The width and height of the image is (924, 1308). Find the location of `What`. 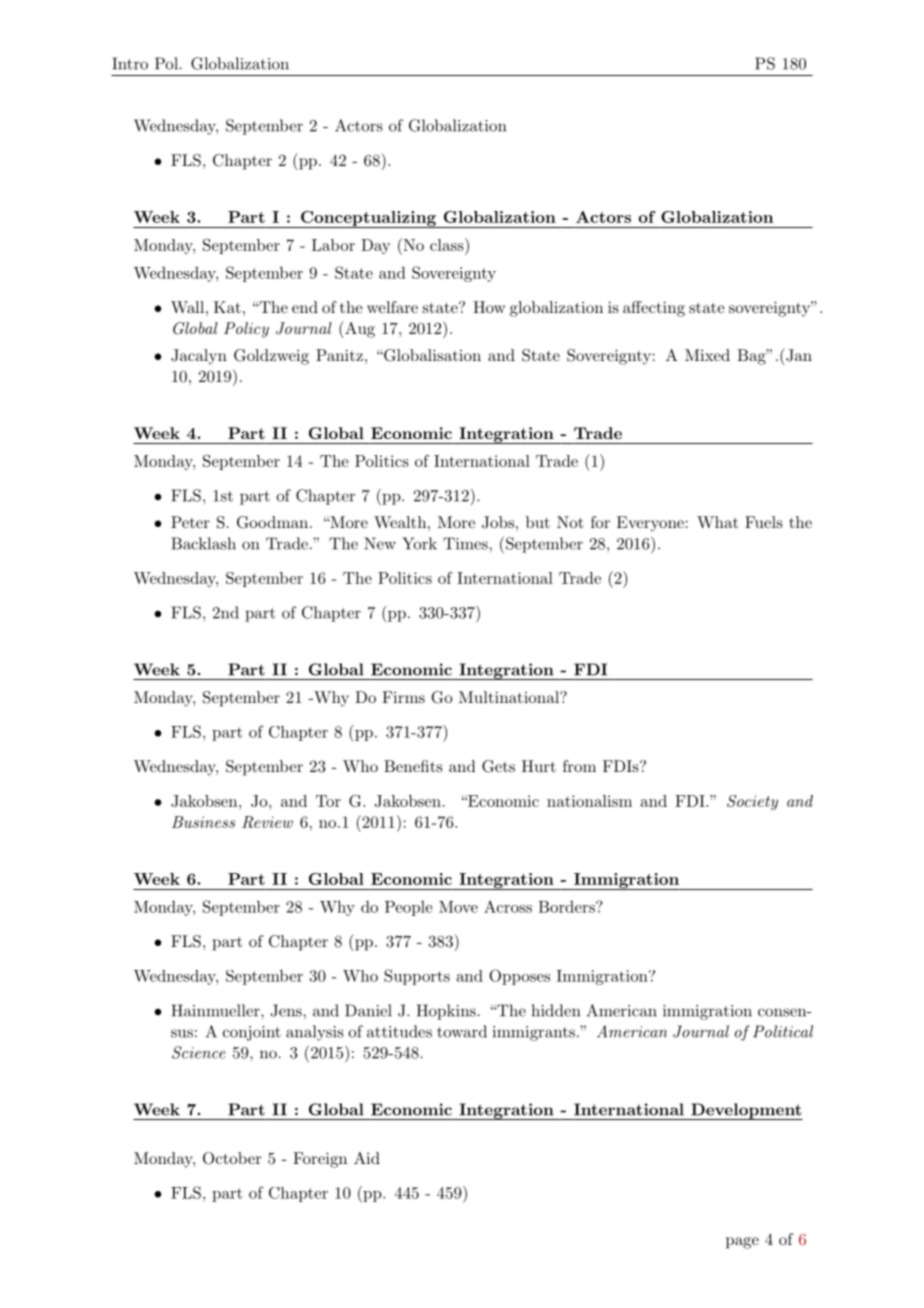

What is located at coordinates (717, 522).
